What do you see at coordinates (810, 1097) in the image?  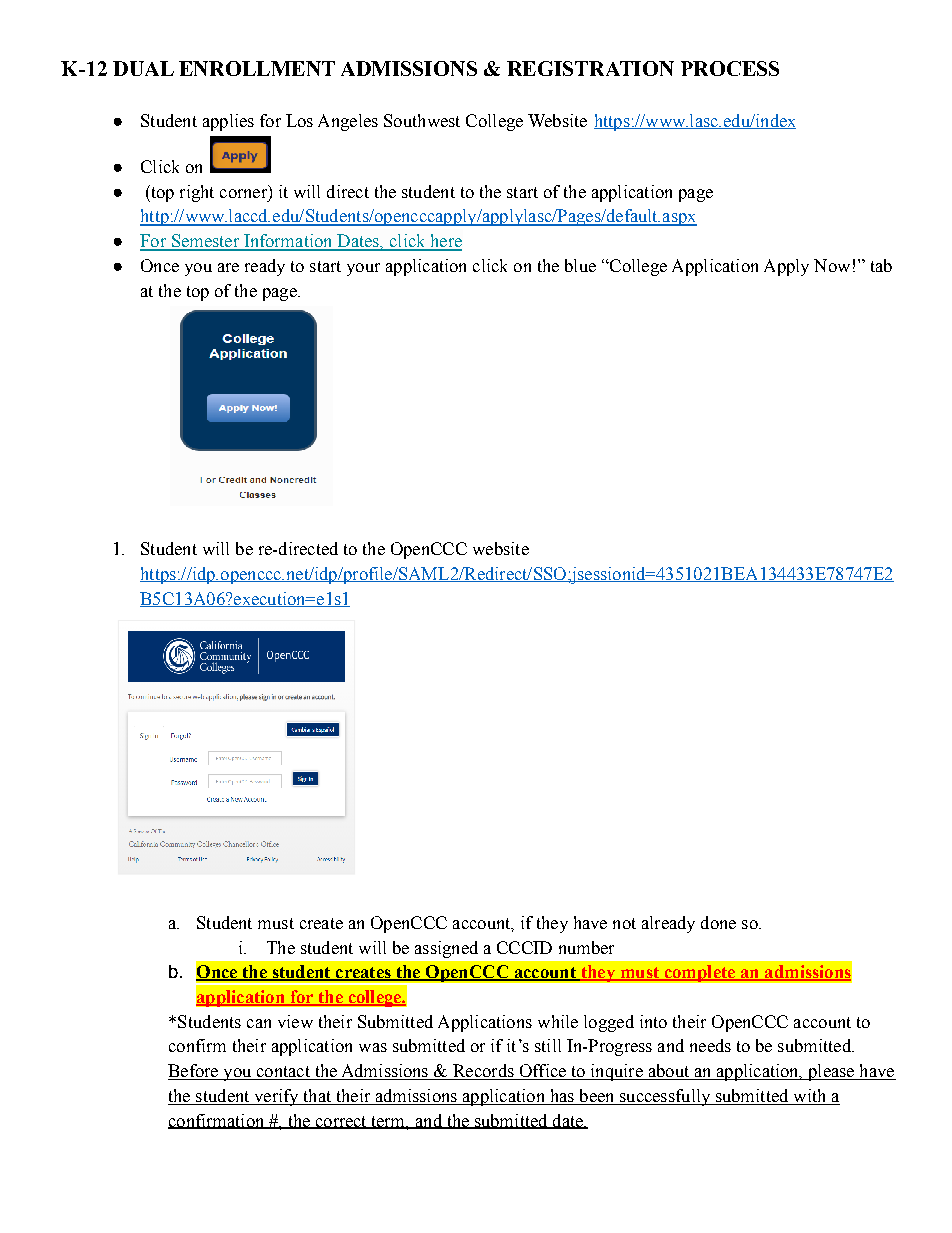 I see `with` at bounding box center [810, 1097].
